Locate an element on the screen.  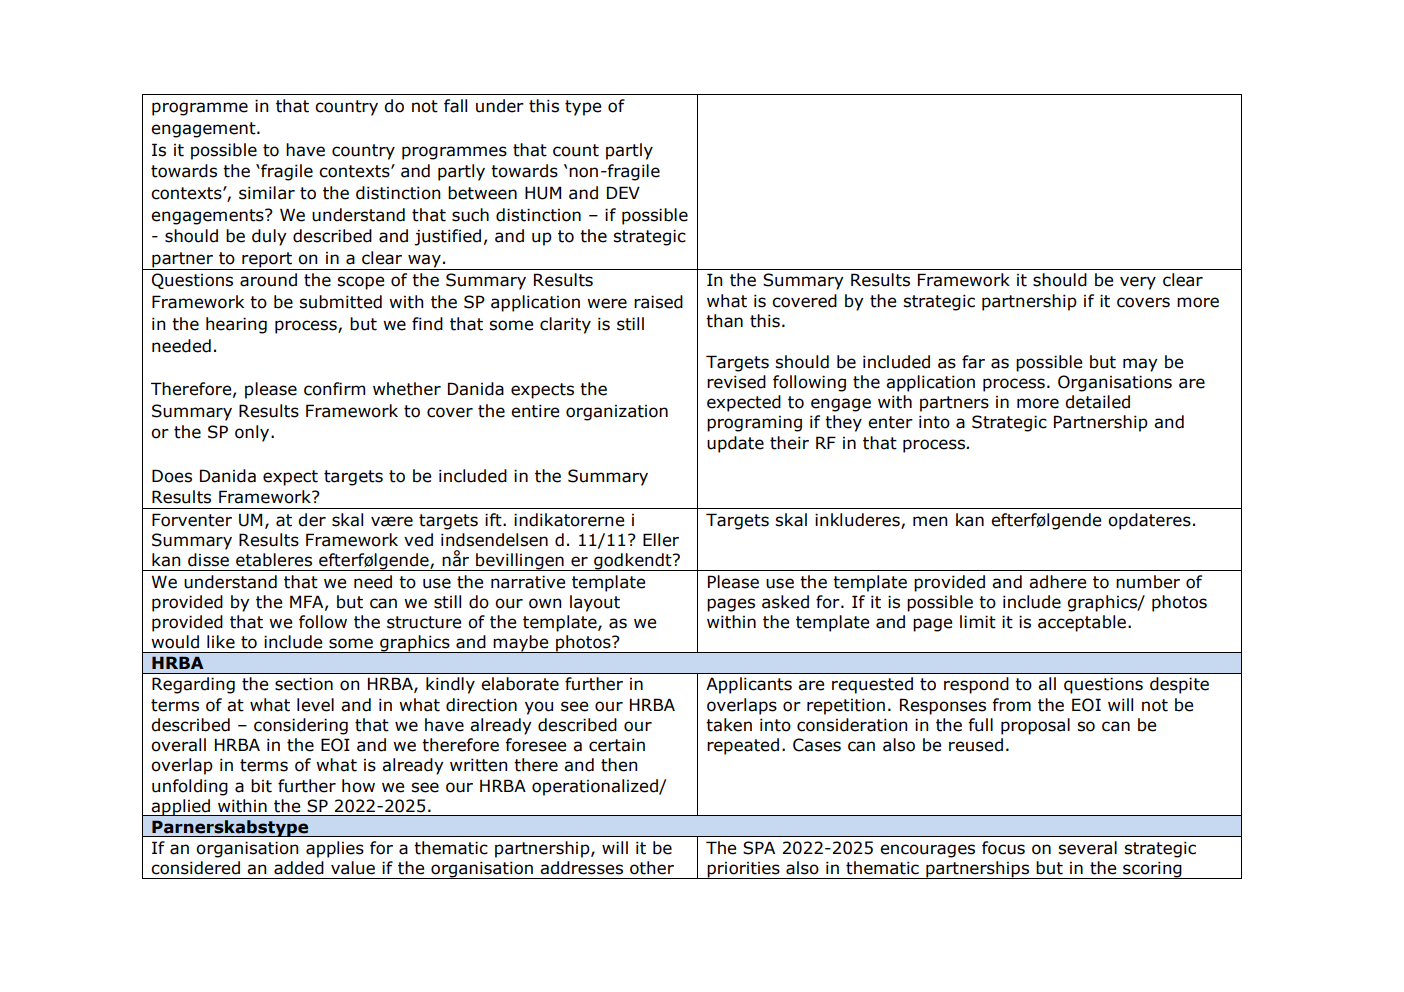
detailed is located at coordinates (1097, 402).
